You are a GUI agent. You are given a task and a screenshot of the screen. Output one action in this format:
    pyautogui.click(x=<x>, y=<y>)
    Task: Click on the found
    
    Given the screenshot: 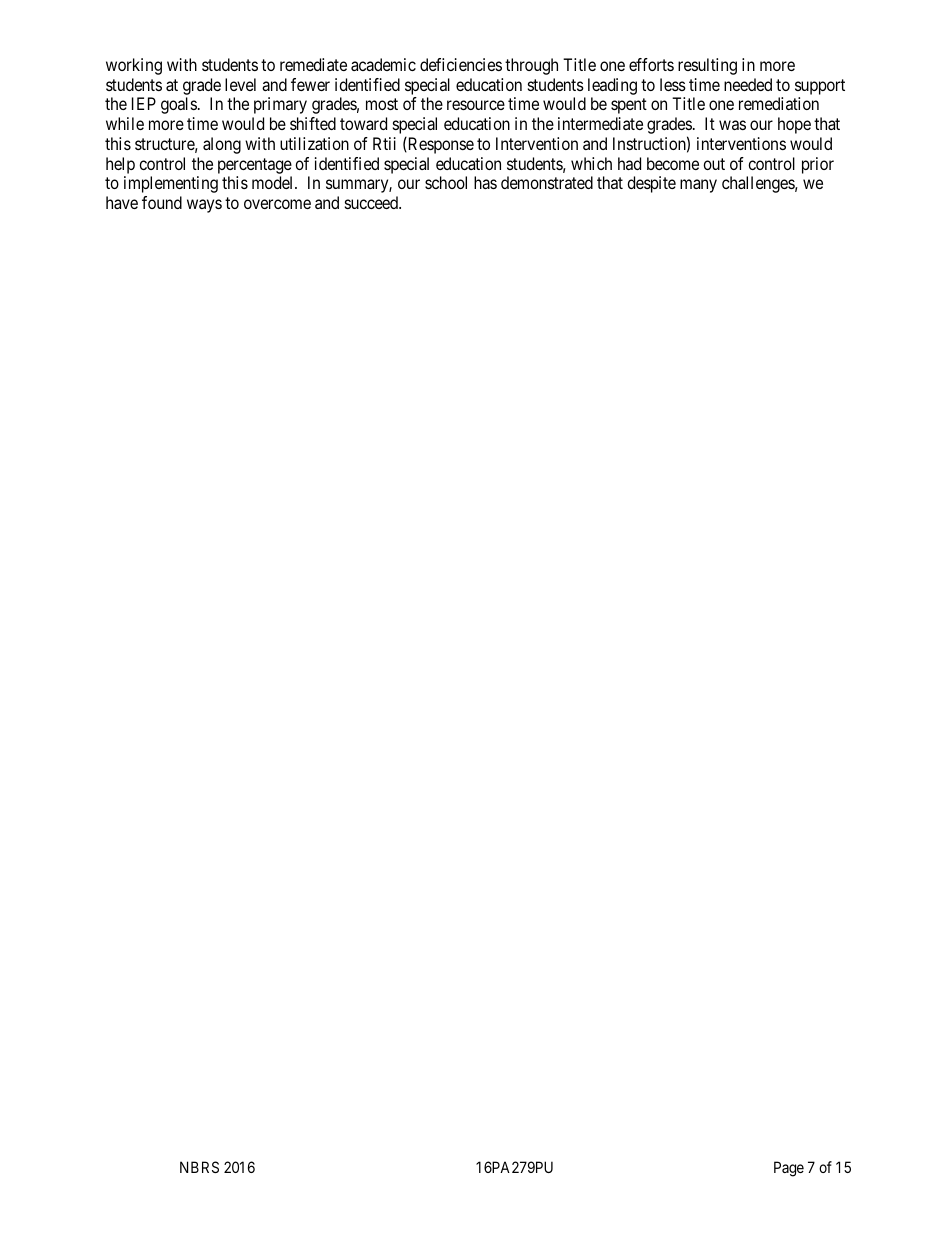 What is the action you would take?
    pyautogui.click(x=162, y=202)
